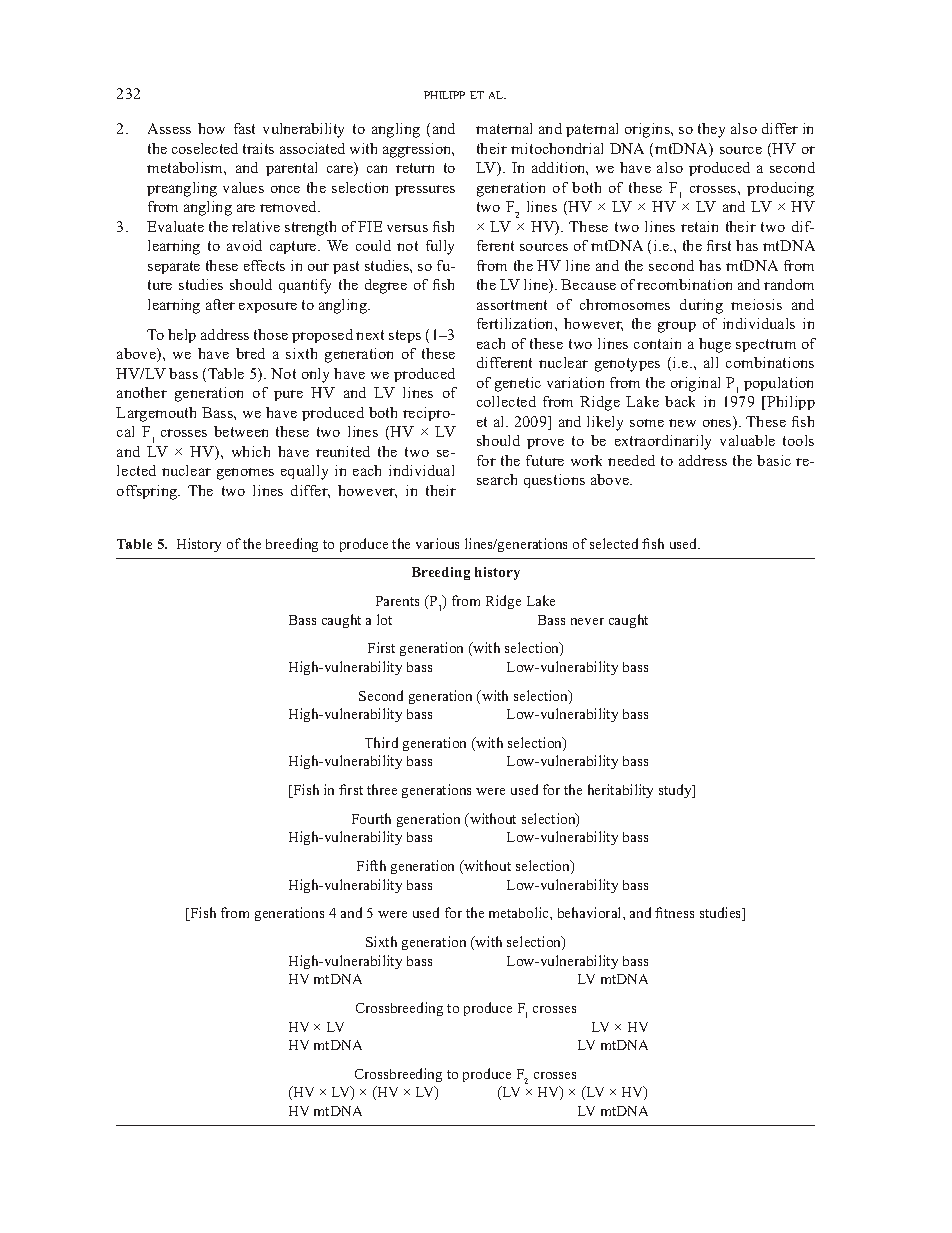  Describe the element at coordinates (241, 431) in the screenshot. I see `between` at that location.
